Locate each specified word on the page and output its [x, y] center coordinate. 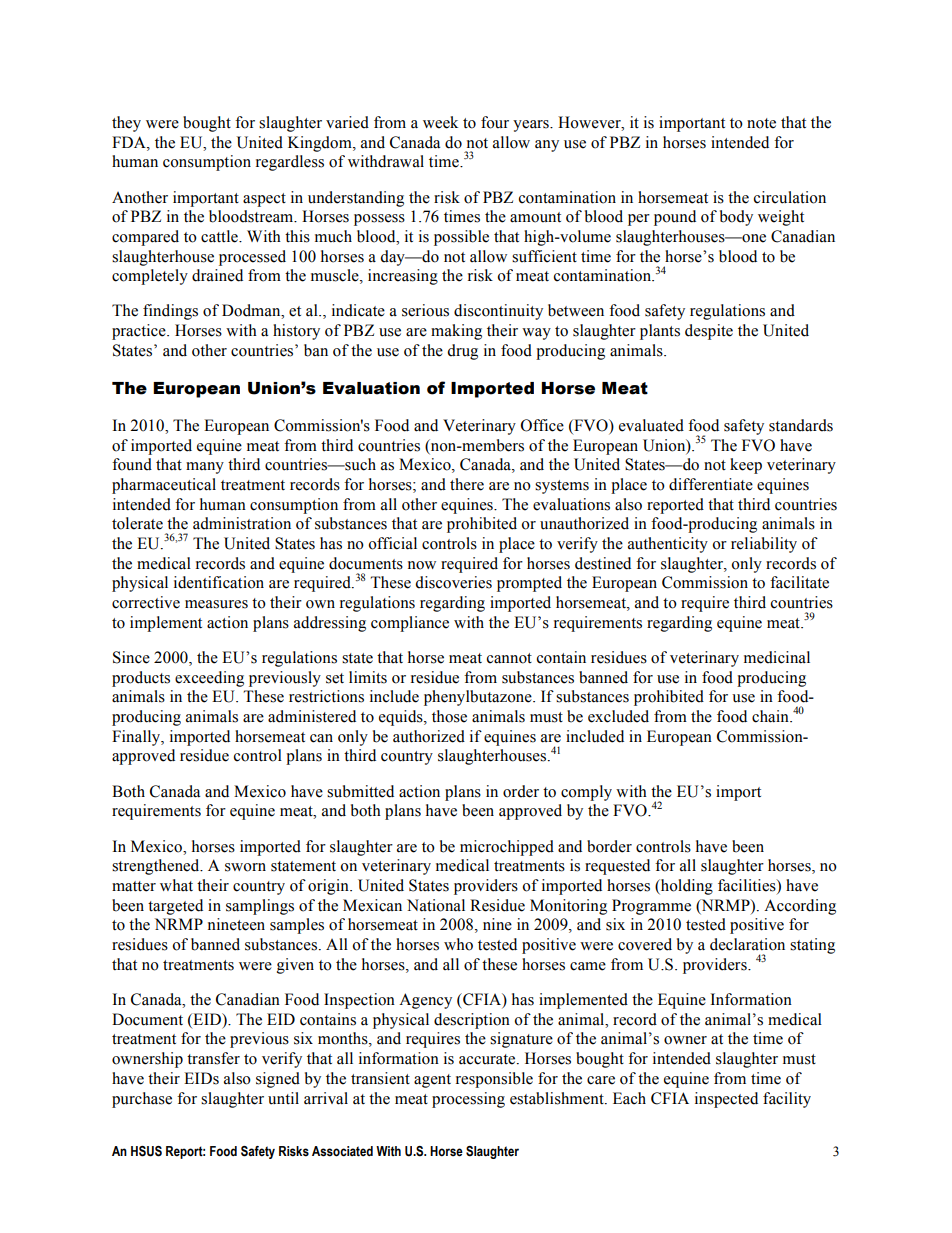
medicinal [777, 657]
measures [216, 604]
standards [801, 425]
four [495, 122]
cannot [509, 658]
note [761, 123]
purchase [142, 1100]
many [205, 468]
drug [462, 352]
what [176, 885]
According [800, 907]
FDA [130, 142]
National [436, 905]
